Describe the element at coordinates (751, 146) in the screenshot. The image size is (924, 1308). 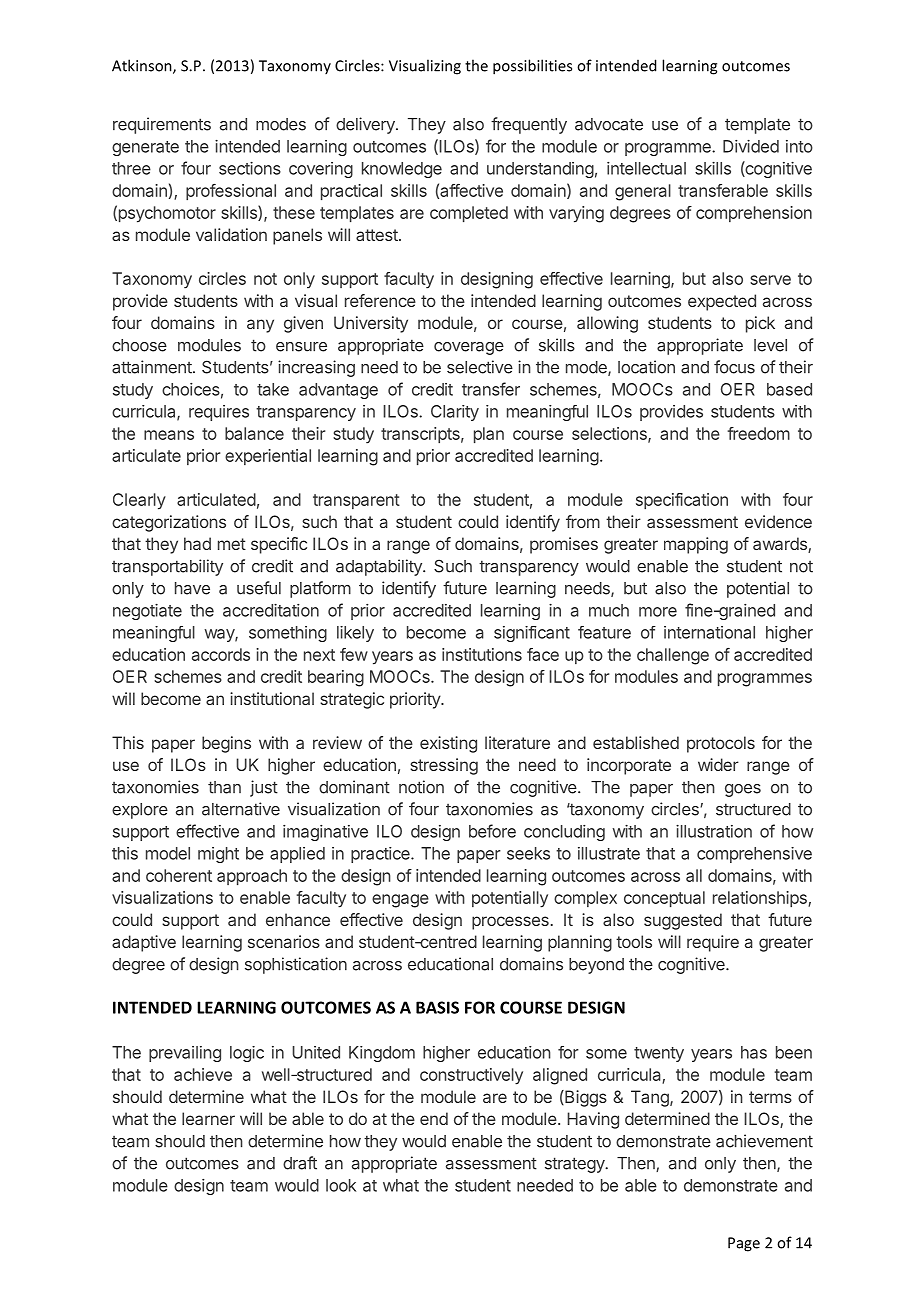
I see `Divided` at that location.
